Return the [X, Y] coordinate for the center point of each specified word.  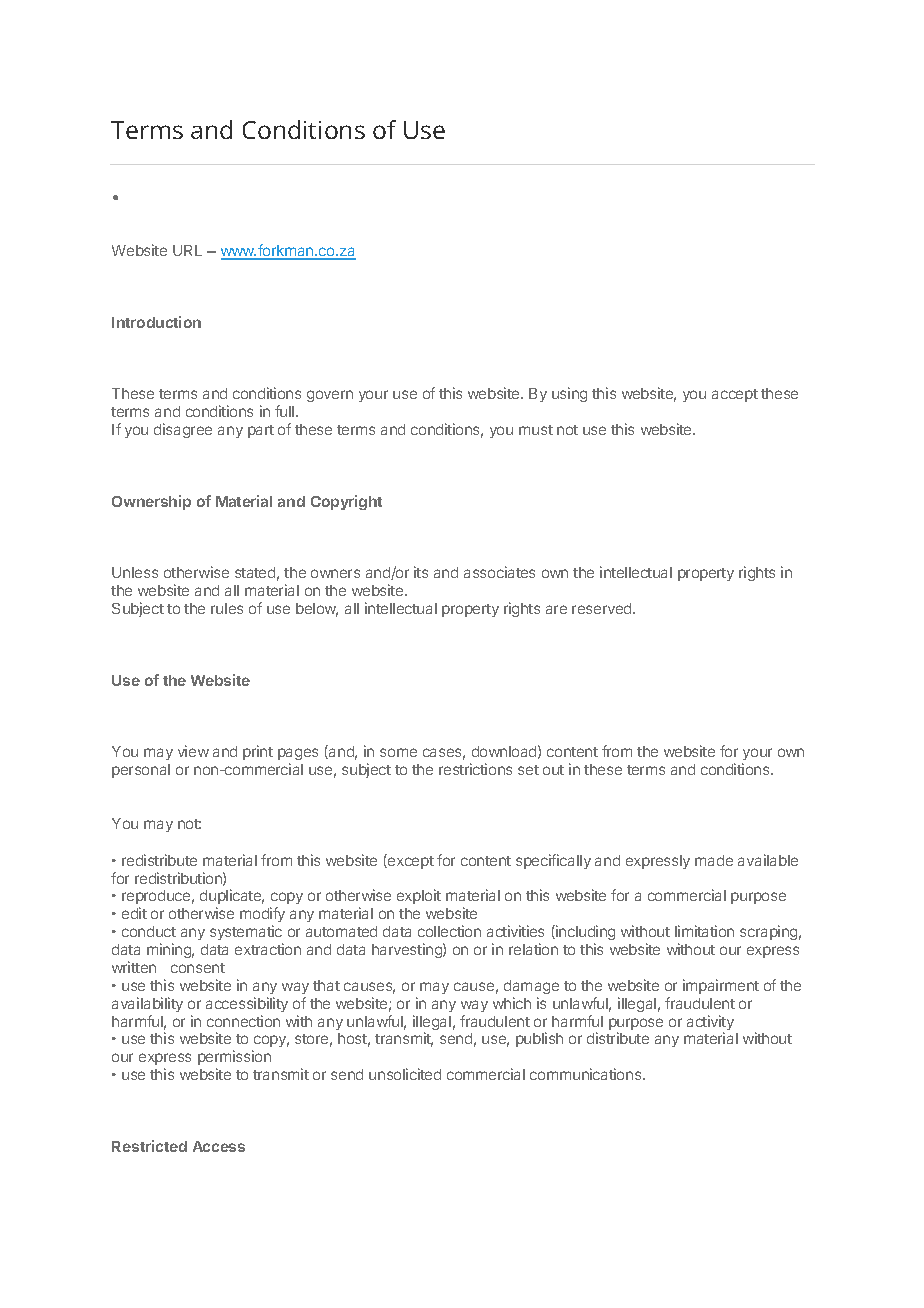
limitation [704, 931]
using [569, 394]
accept [735, 395]
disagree [183, 430]
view [193, 751]
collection [449, 931]
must [536, 430]
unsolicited [405, 1074]
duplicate [232, 898]
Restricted [149, 1146]
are [556, 609]
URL [187, 250]
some [398, 752]
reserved [603, 608]
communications [587, 1074]
